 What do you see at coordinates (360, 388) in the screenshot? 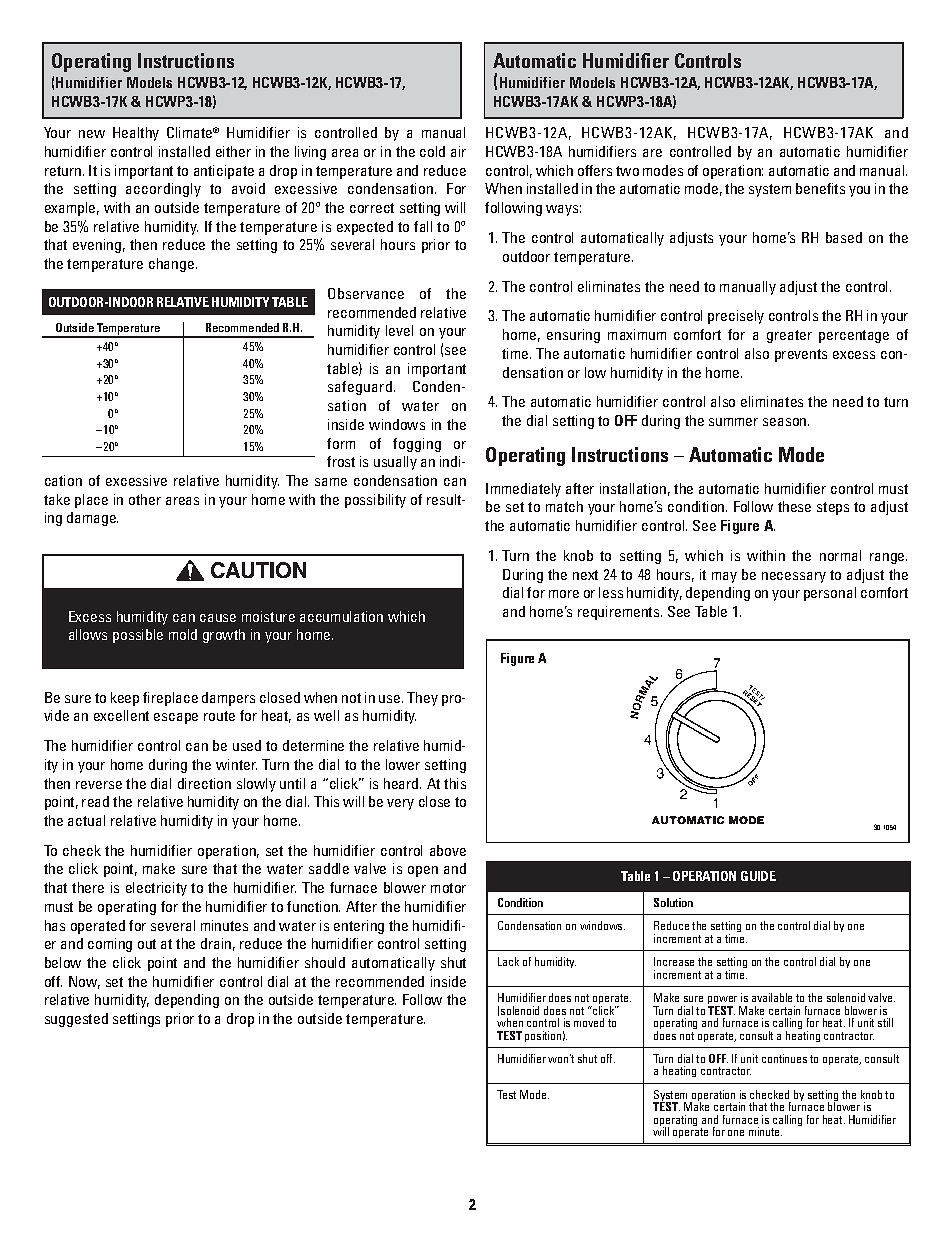
I see `safeguard` at bounding box center [360, 388].
